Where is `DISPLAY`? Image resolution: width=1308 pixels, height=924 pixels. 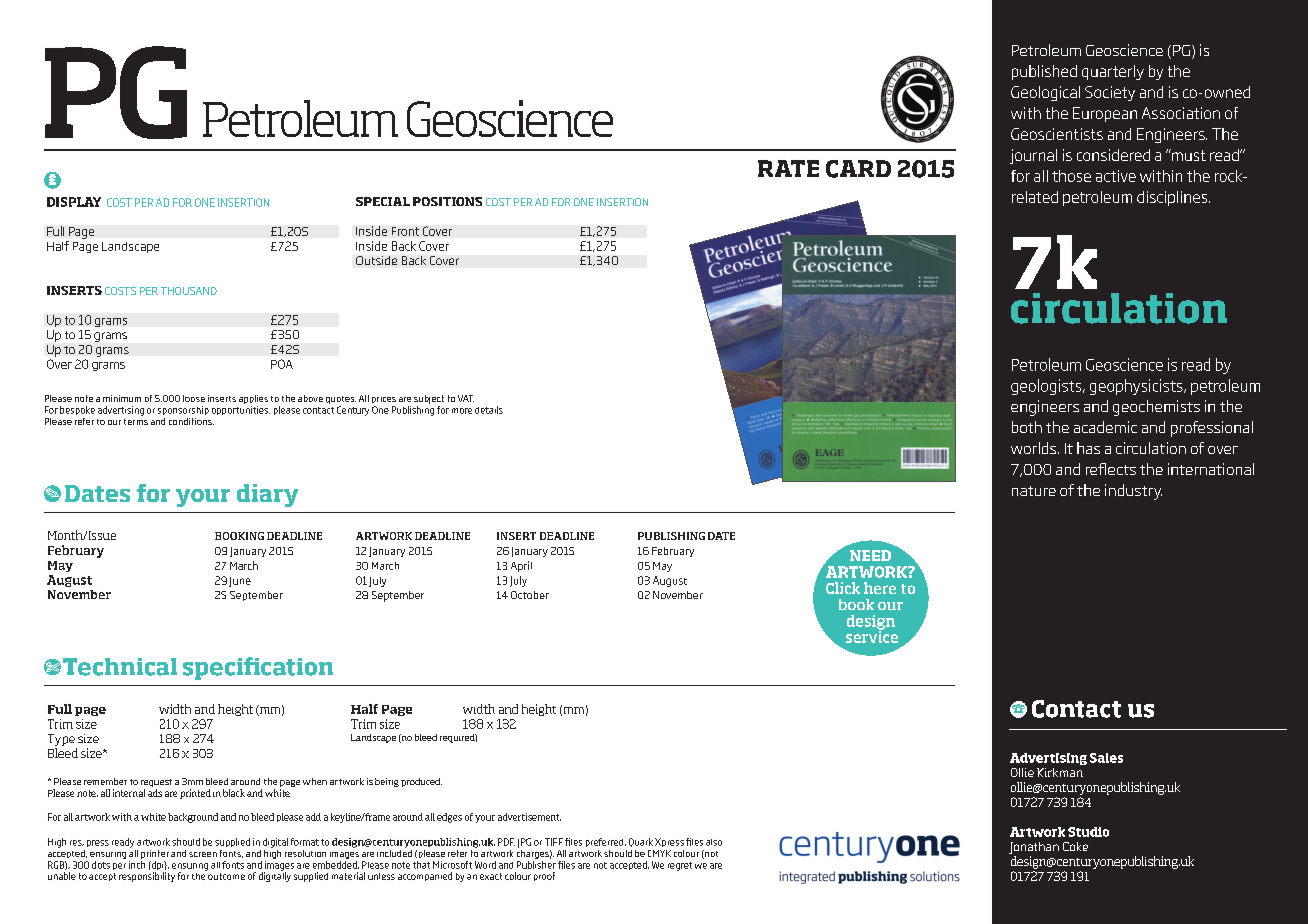 DISPLAY is located at coordinates (74, 202).
